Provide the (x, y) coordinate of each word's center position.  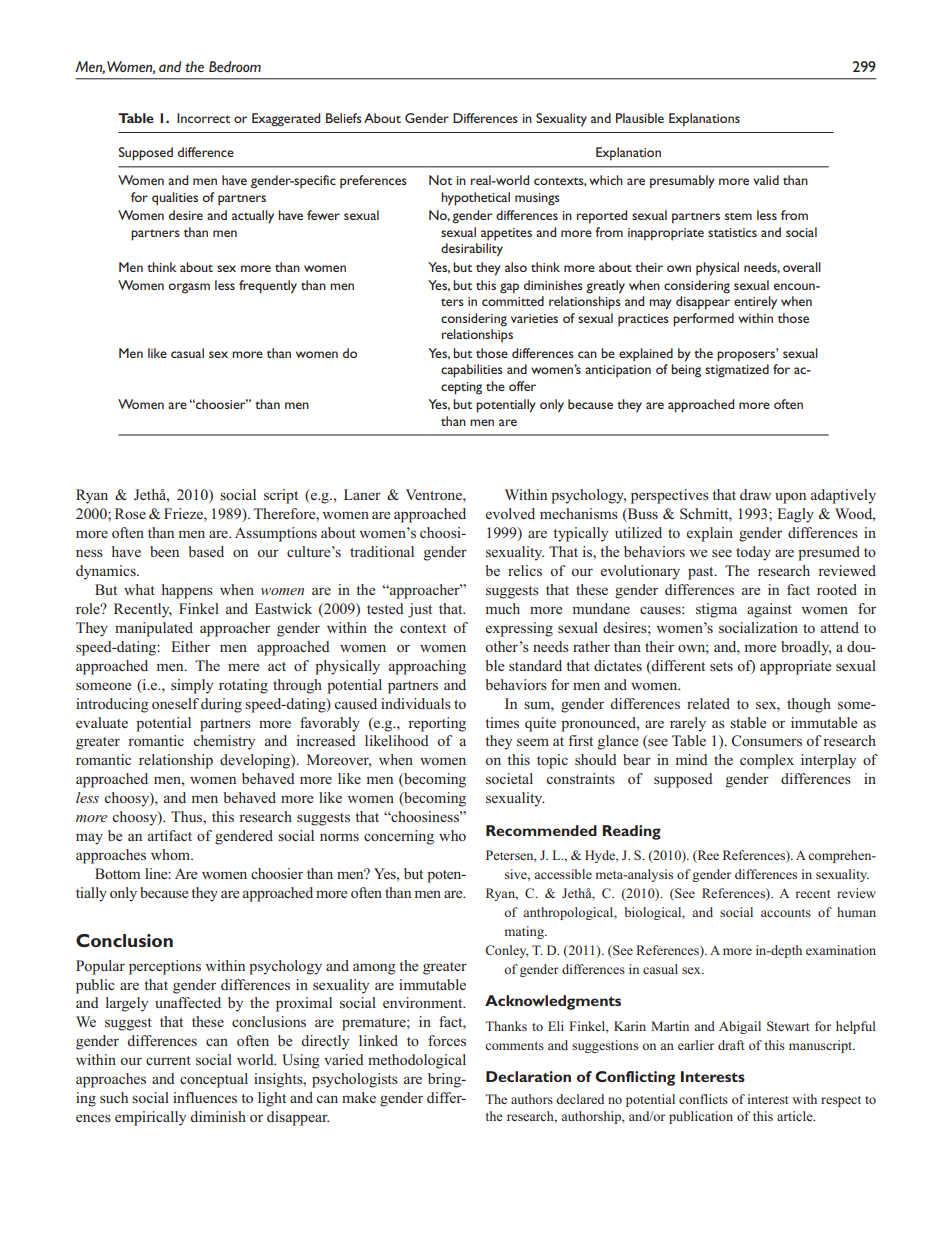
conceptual (214, 1080)
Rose (130, 513)
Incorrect (203, 118)
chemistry (224, 742)
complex (767, 761)
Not (440, 180)
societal (509, 778)
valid (766, 180)
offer (522, 386)
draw (755, 494)
